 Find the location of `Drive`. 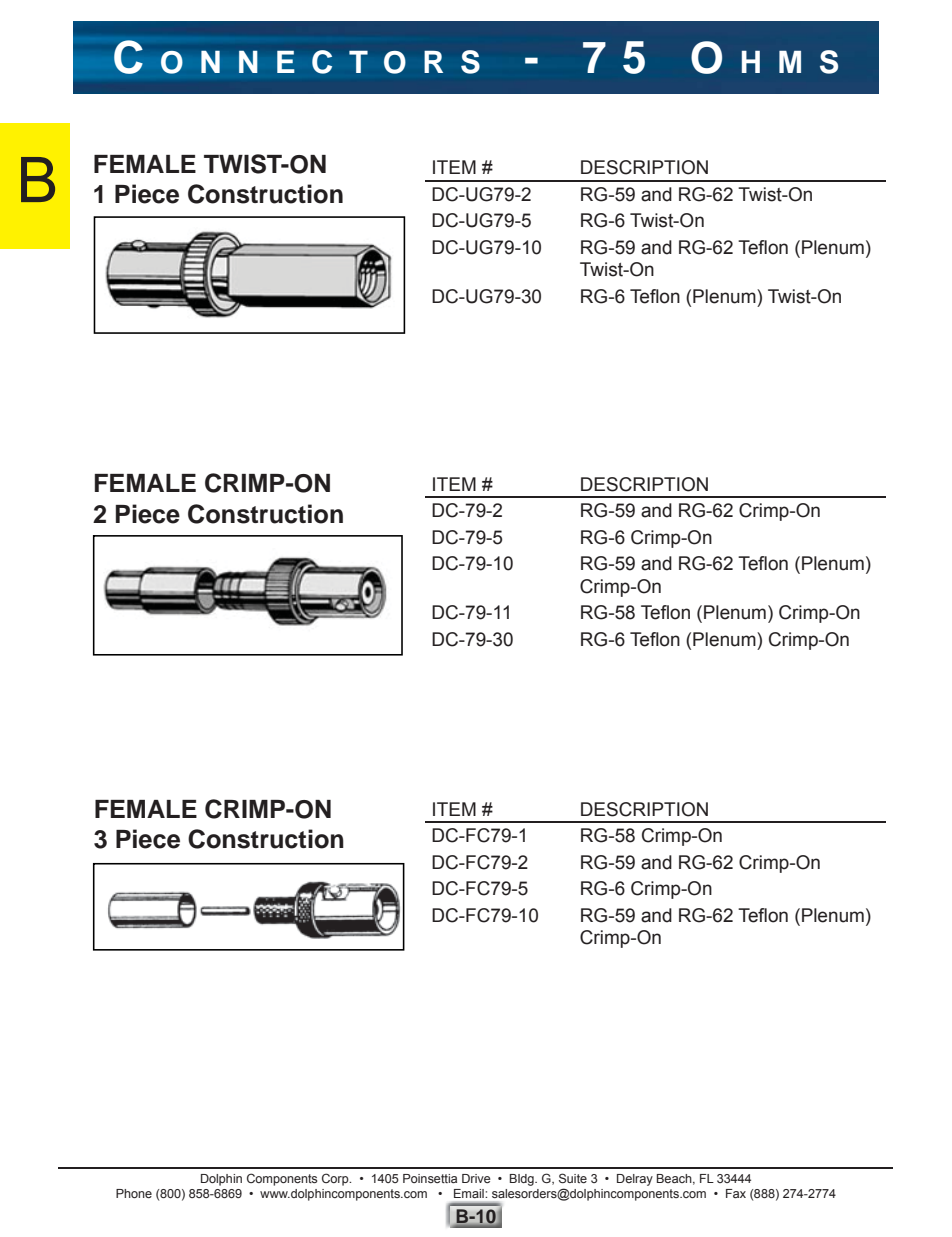

Drive is located at coordinates (476, 1178).
